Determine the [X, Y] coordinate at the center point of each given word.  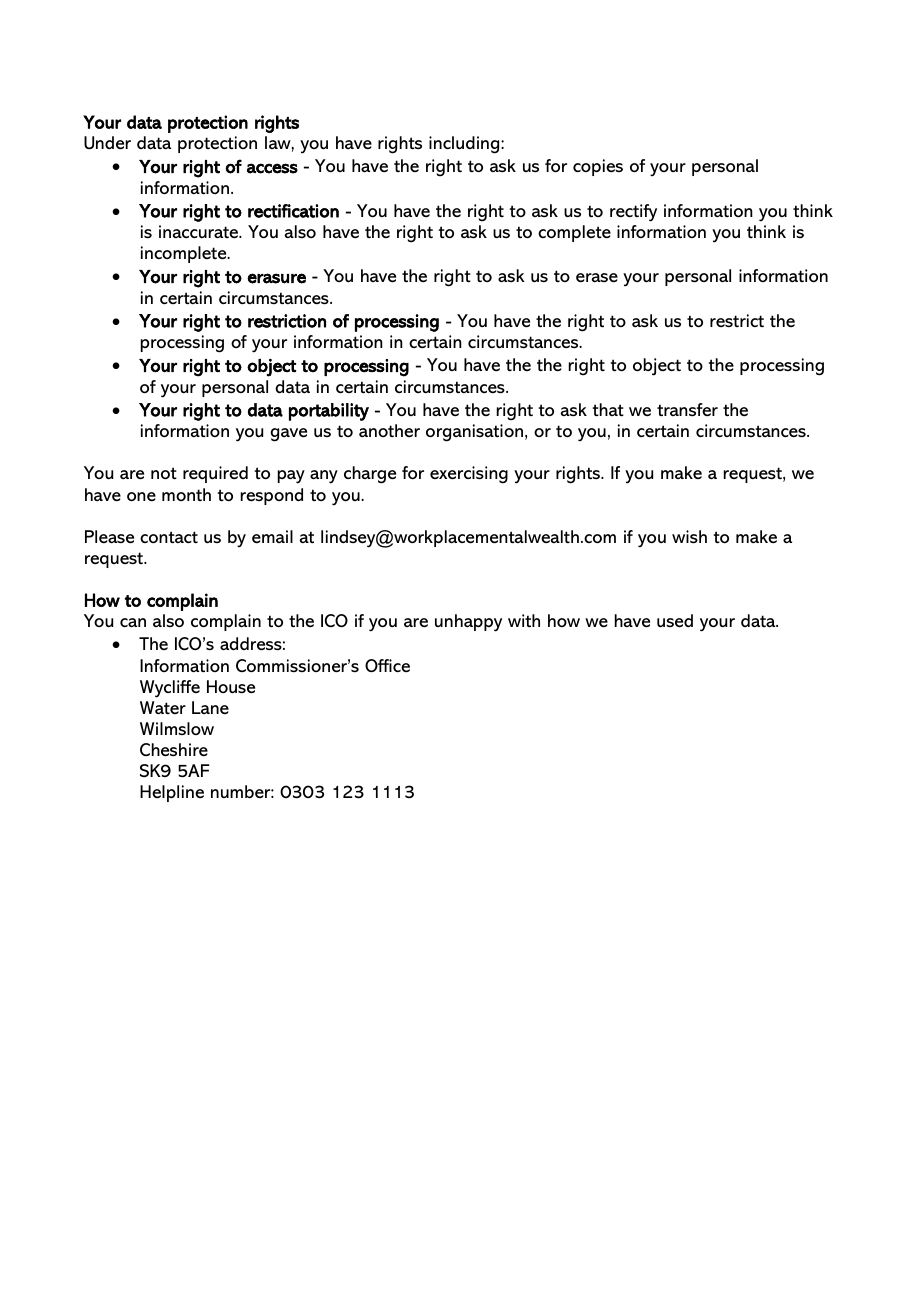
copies [598, 167]
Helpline [172, 793]
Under [107, 143]
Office [387, 665]
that [608, 409]
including [465, 145]
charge [370, 475]
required [215, 474]
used [675, 621]
